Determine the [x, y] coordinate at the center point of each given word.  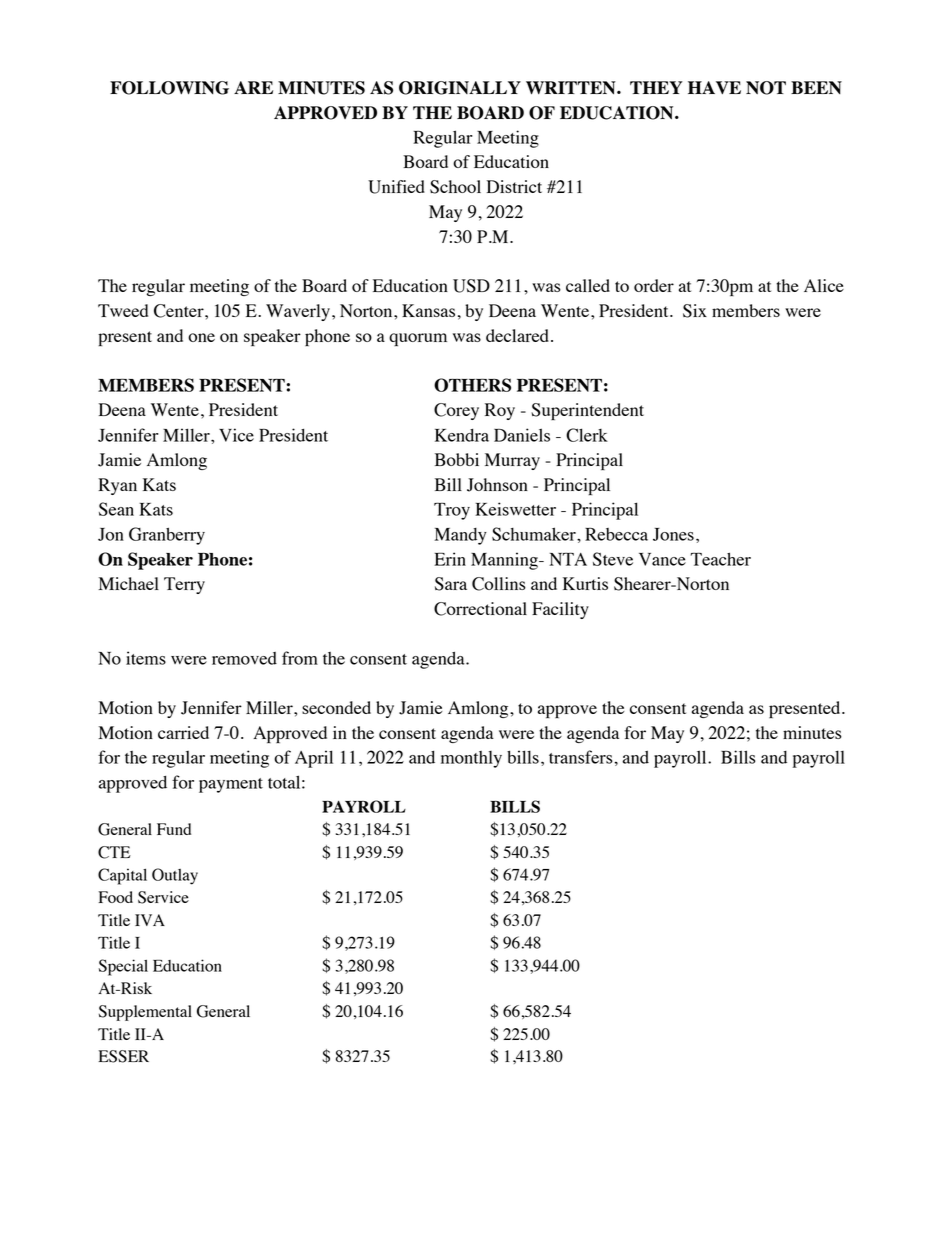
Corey [456, 411]
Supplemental [145, 1013]
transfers [581, 757]
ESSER [123, 1056]
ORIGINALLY [460, 88]
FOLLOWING [169, 88]
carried [183, 732]
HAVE [714, 87]
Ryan [117, 486]
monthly [471, 759]
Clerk [587, 435]
